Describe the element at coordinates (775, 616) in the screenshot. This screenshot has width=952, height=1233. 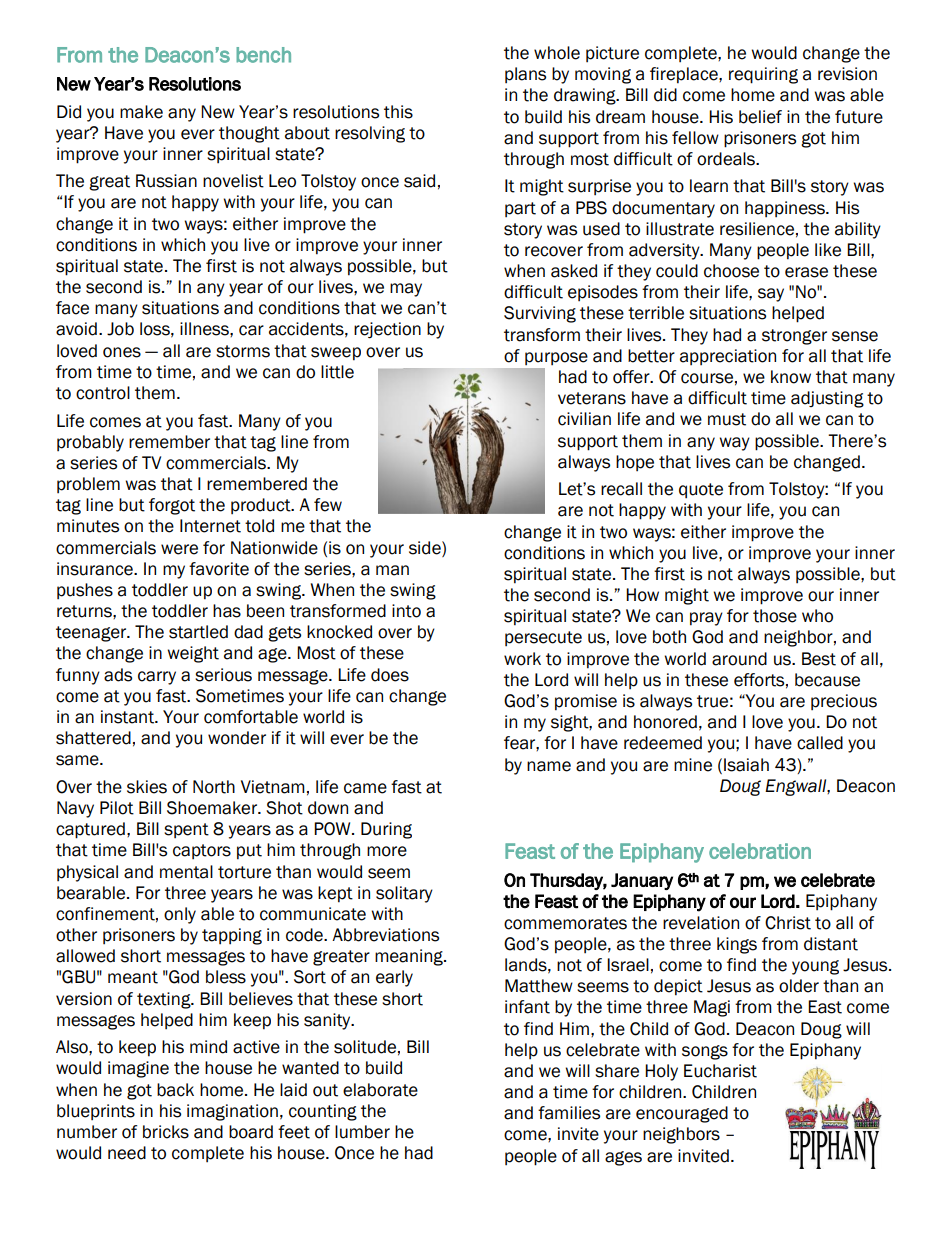
I see `those` at that location.
